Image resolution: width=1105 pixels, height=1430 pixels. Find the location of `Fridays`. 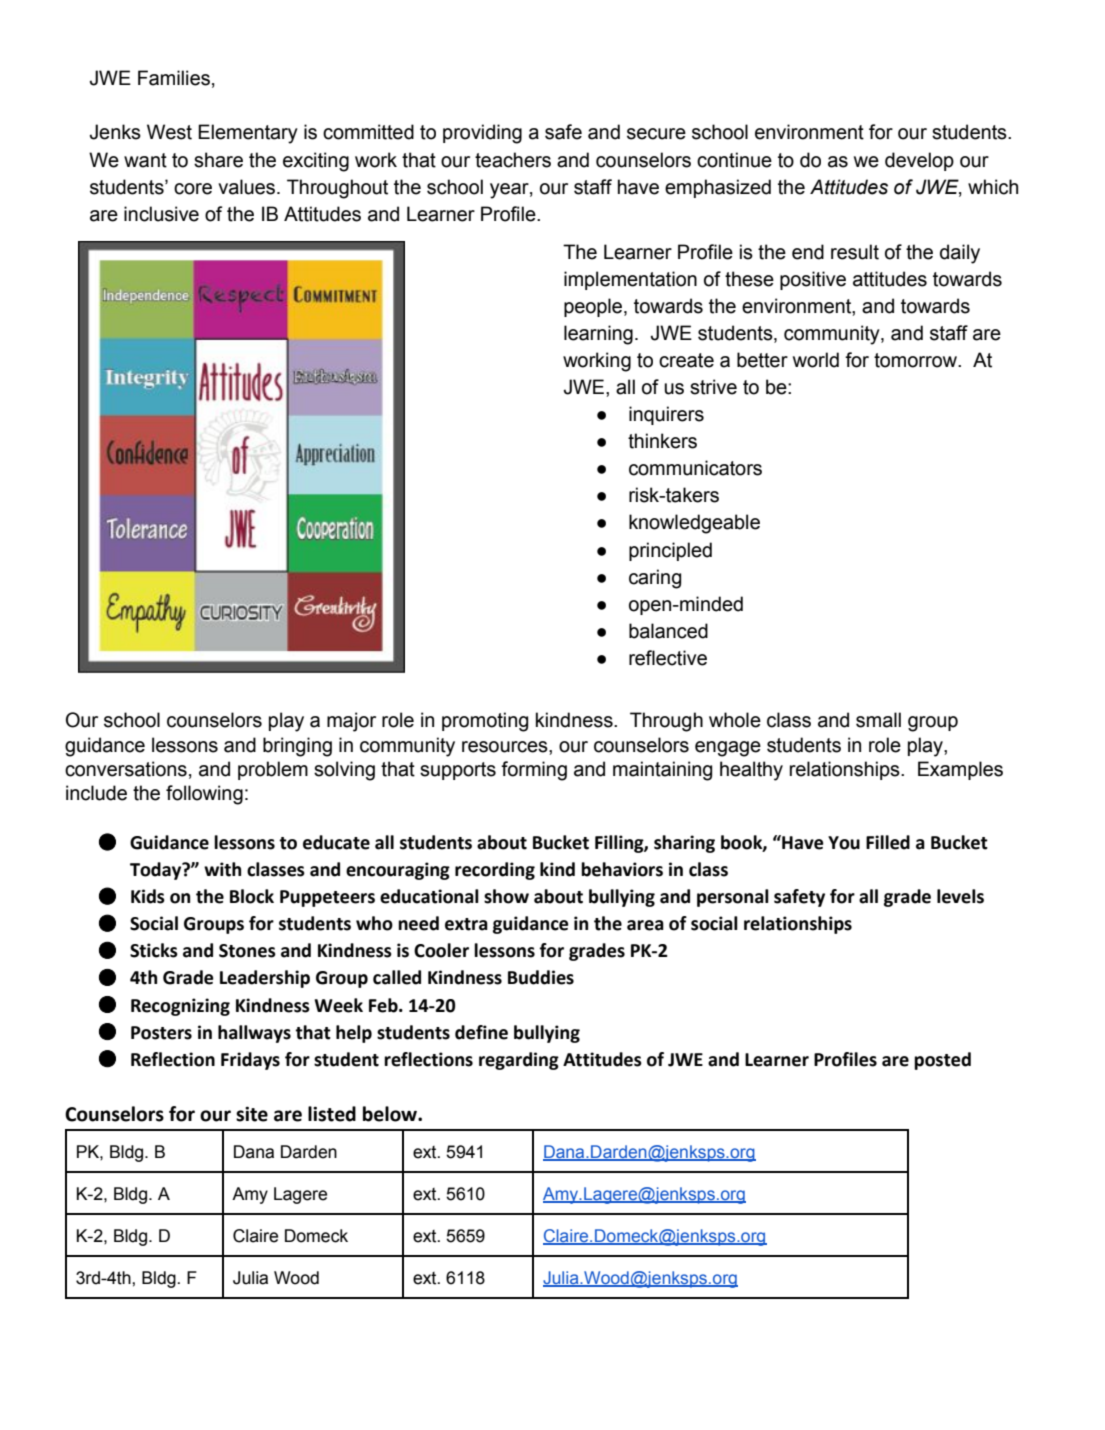

Fridays is located at coordinates (250, 1061).
